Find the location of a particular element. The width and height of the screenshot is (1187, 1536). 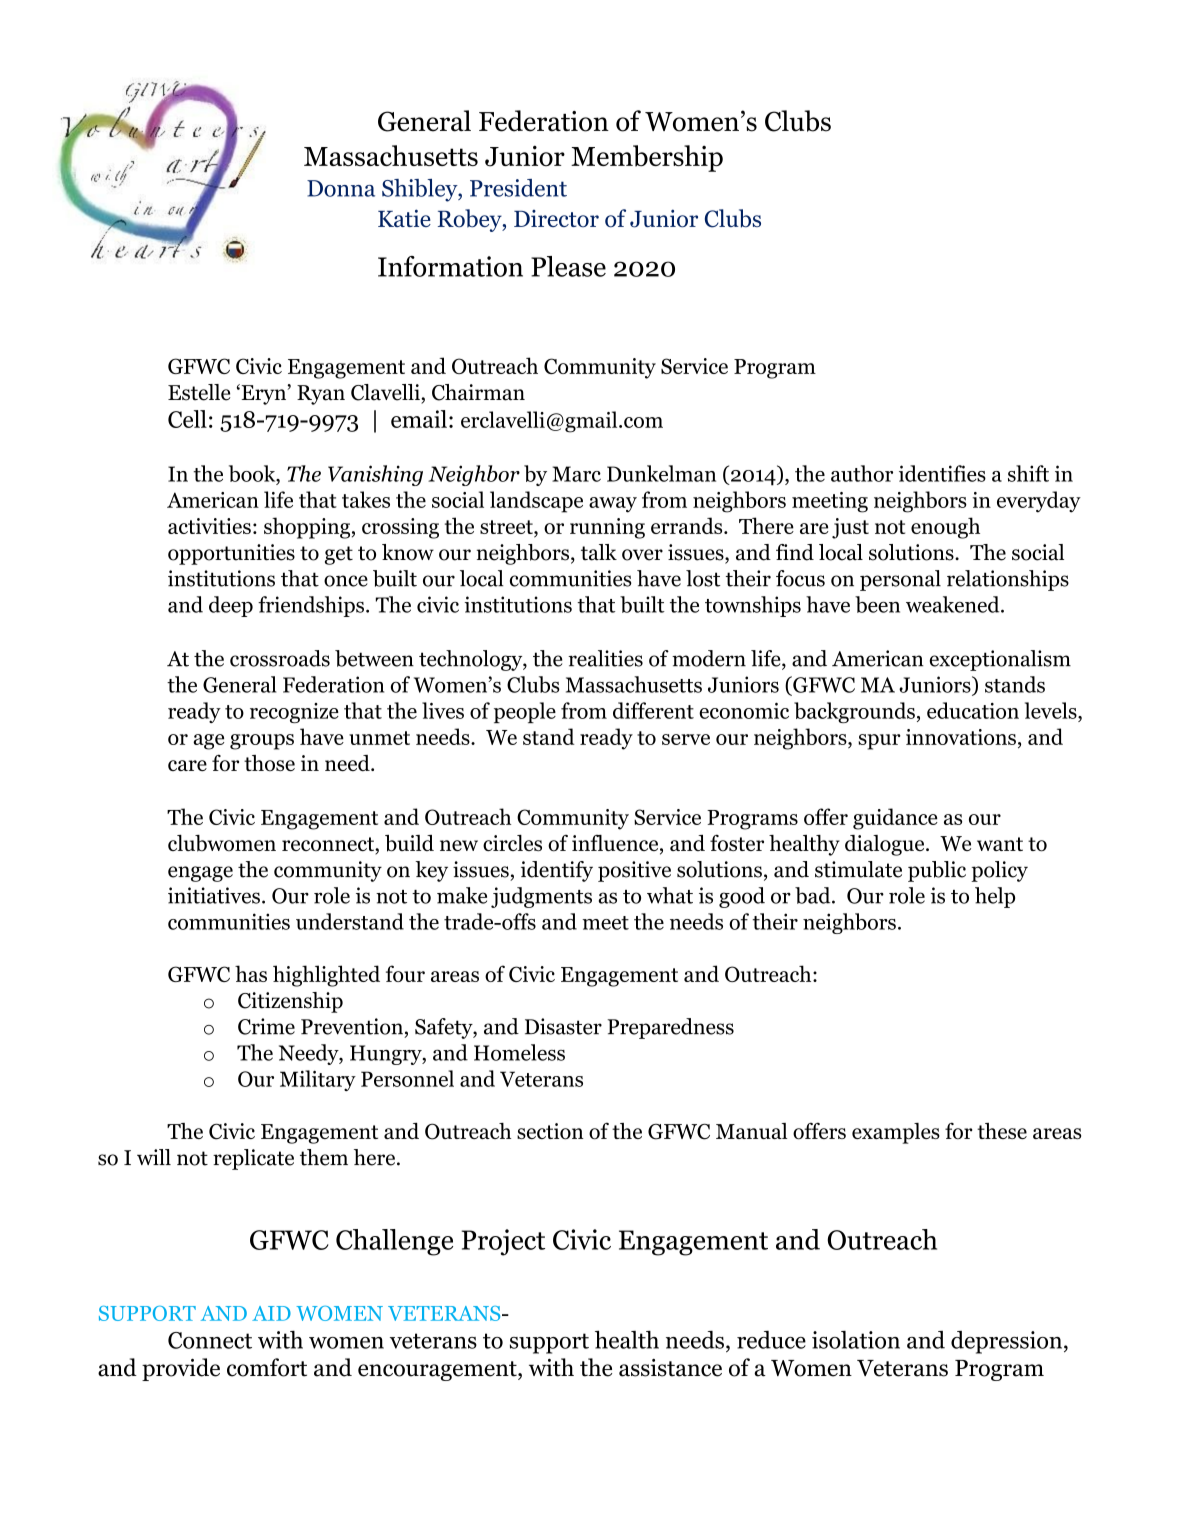

assistance is located at coordinates (670, 1368).
